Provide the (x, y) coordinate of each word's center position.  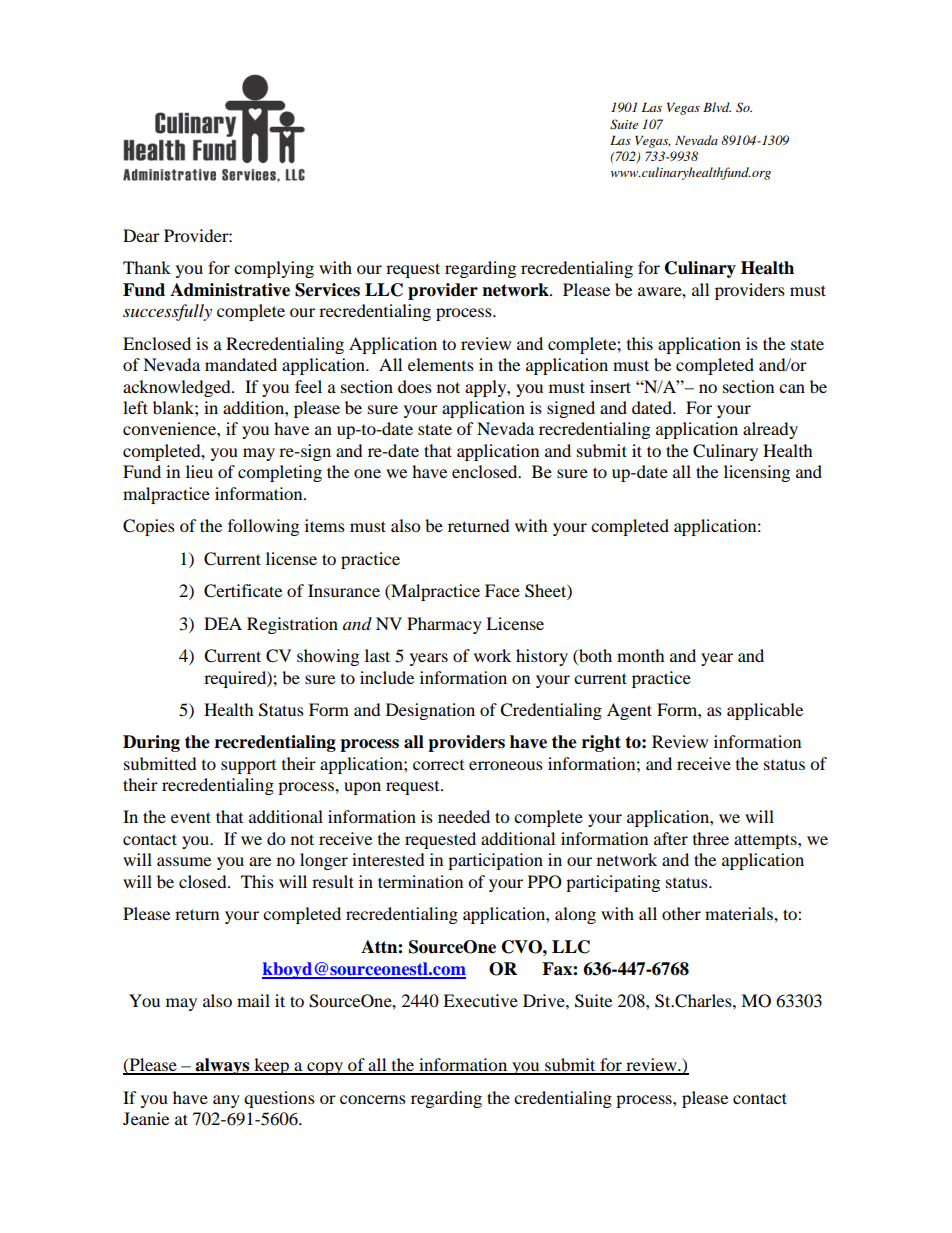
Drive (545, 1000)
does (415, 386)
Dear (141, 235)
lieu (199, 471)
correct (438, 765)
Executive (480, 1000)
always (223, 1066)
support (248, 767)
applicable (765, 711)
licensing (757, 473)
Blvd (717, 107)
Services (327, 290)
